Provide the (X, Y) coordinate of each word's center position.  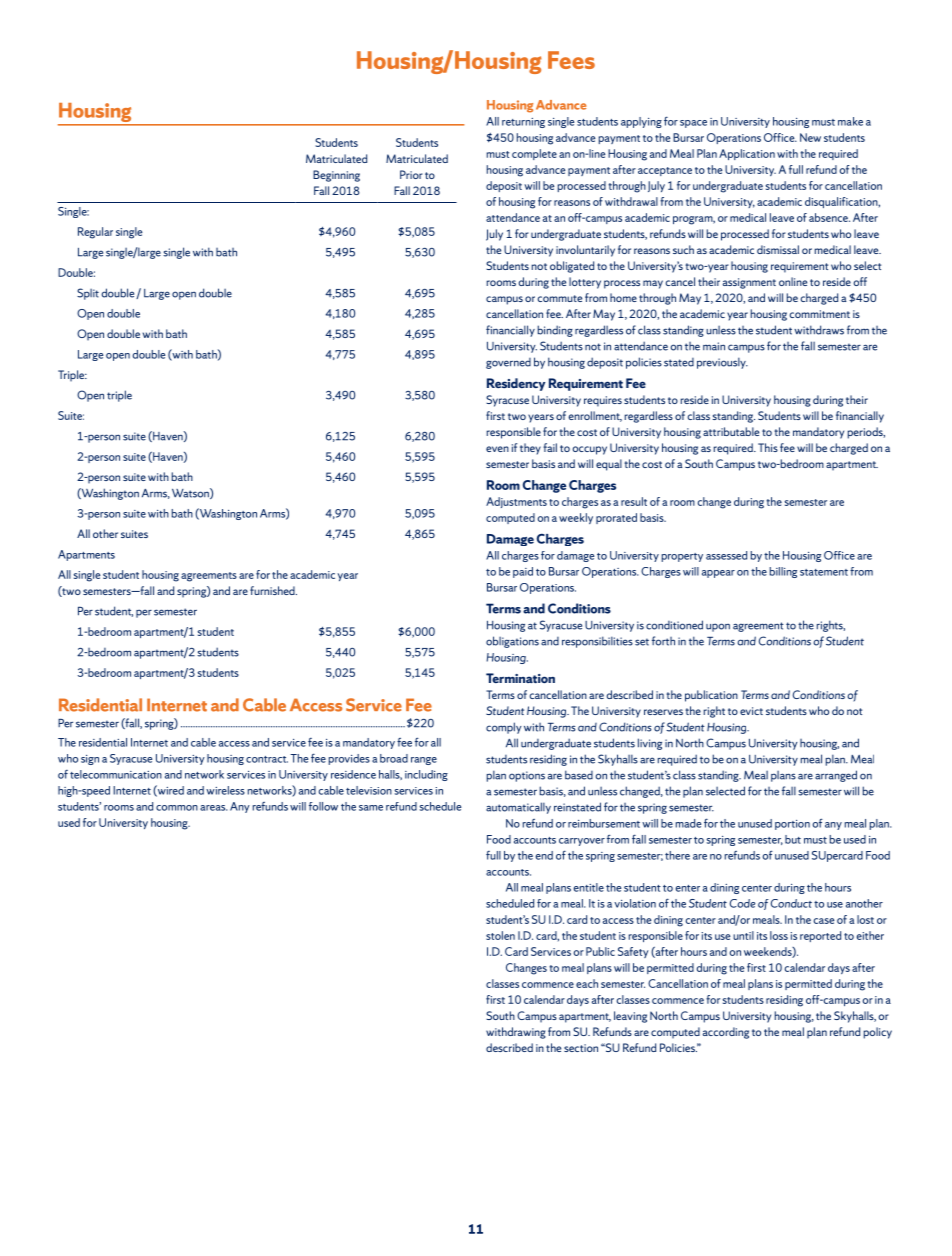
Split (88, 294)
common (177, 808)
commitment (819, 314)
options (527, 776)
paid (523, 572)
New (810, 137)
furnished (273, 590)
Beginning (336, 176)
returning (523, 123)
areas (213, 808)
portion (792, 825)
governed (508, 363)
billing (783, 572)
